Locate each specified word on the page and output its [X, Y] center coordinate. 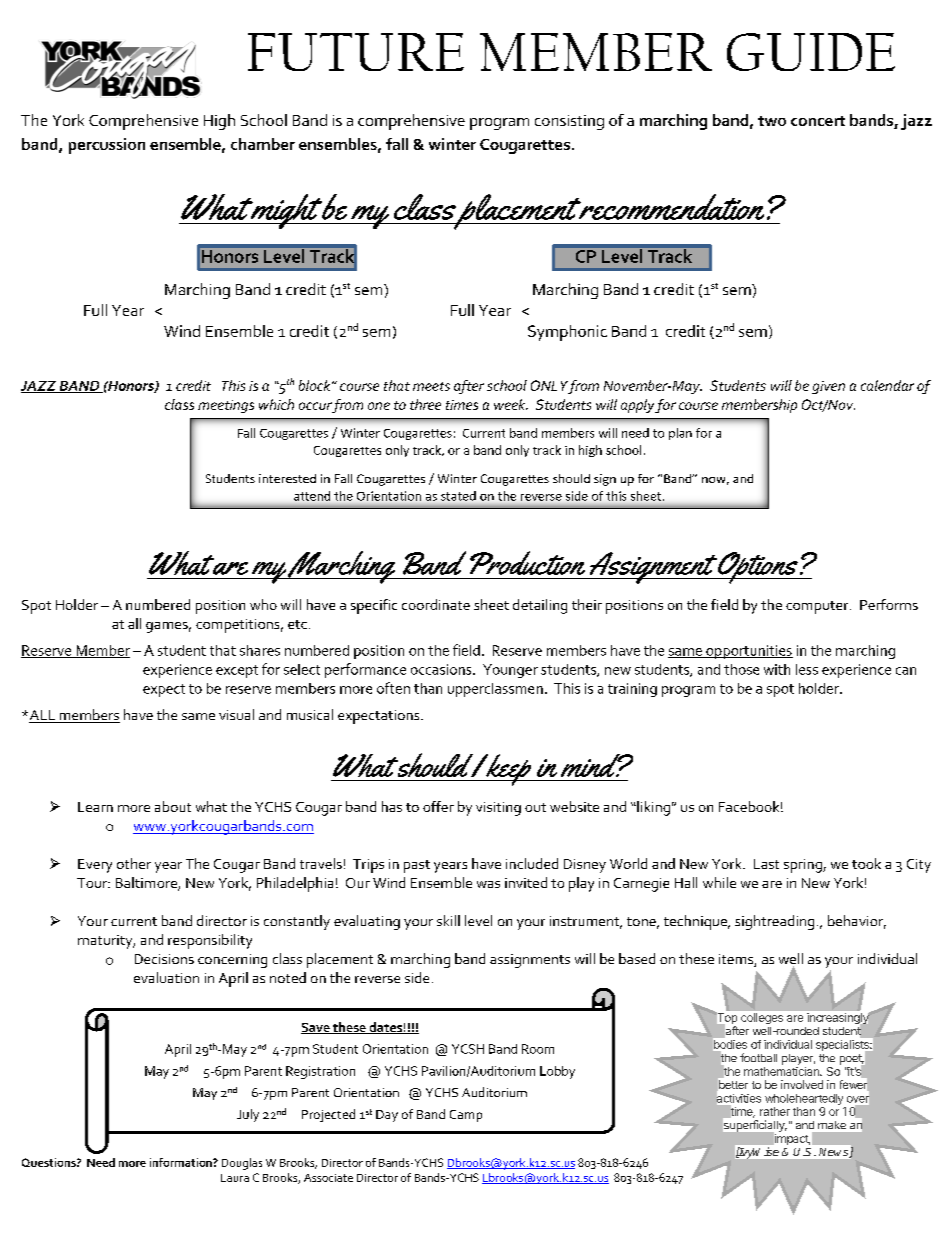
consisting [569, 122]
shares [260, 650]
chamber [263, 144]
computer [818, 607]
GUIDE [811, 52]
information [182, 1162]
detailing [540, 606]
